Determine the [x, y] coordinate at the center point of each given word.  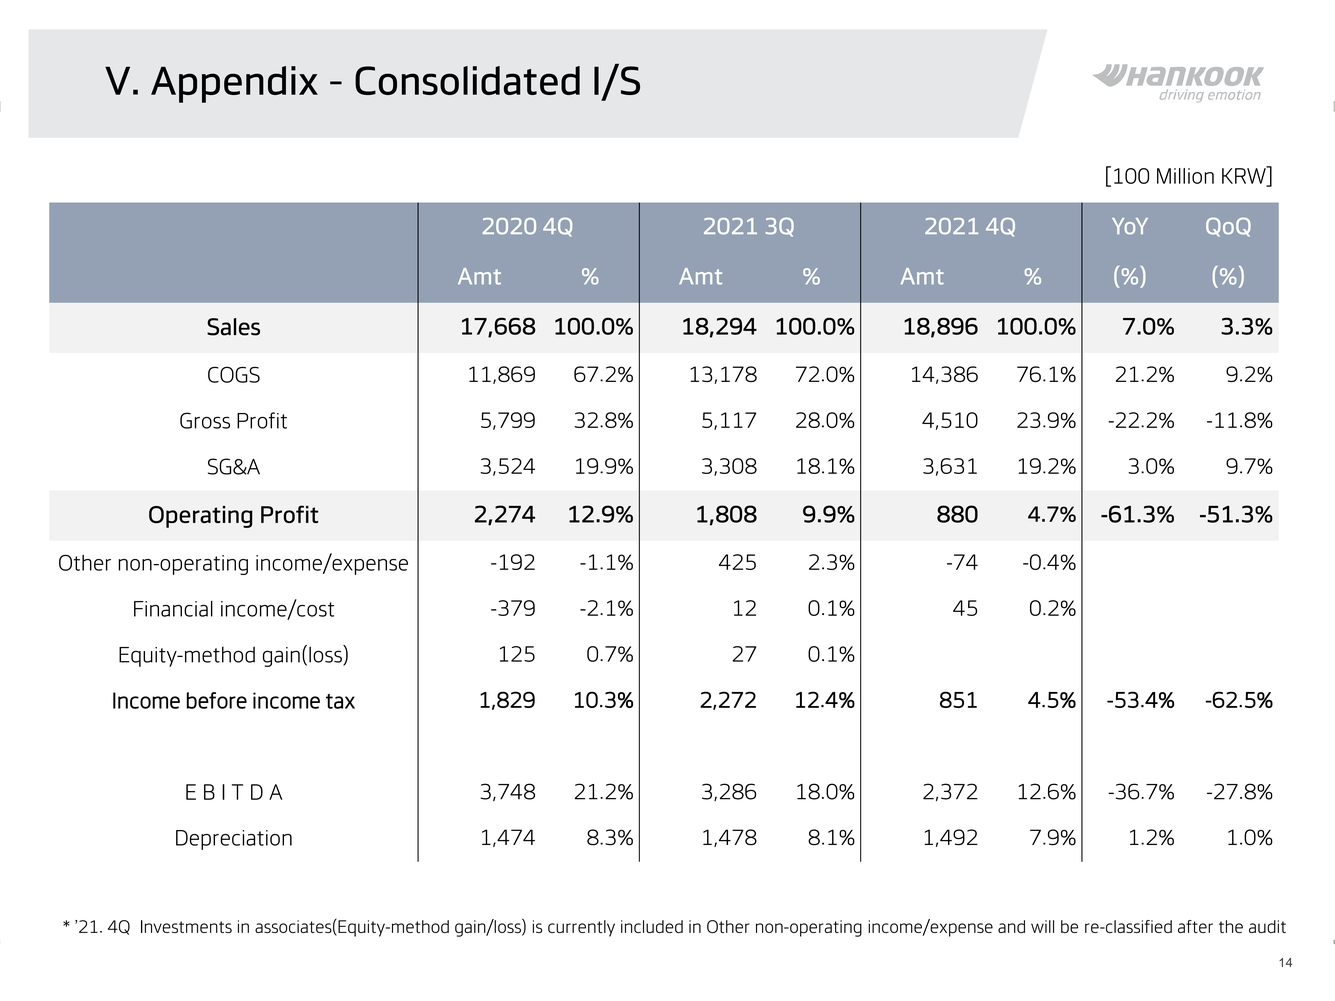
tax [340, 701]
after [1195, 926]
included [652, 926]
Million [1185, 176]
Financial [173, 609]
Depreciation [234, 840]
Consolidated [467, 80]
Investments [186, 926]
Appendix [234, 84]
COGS [234, 374]
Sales [233, 327]
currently [581, 928]
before [216, 700]
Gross [205, 420]
